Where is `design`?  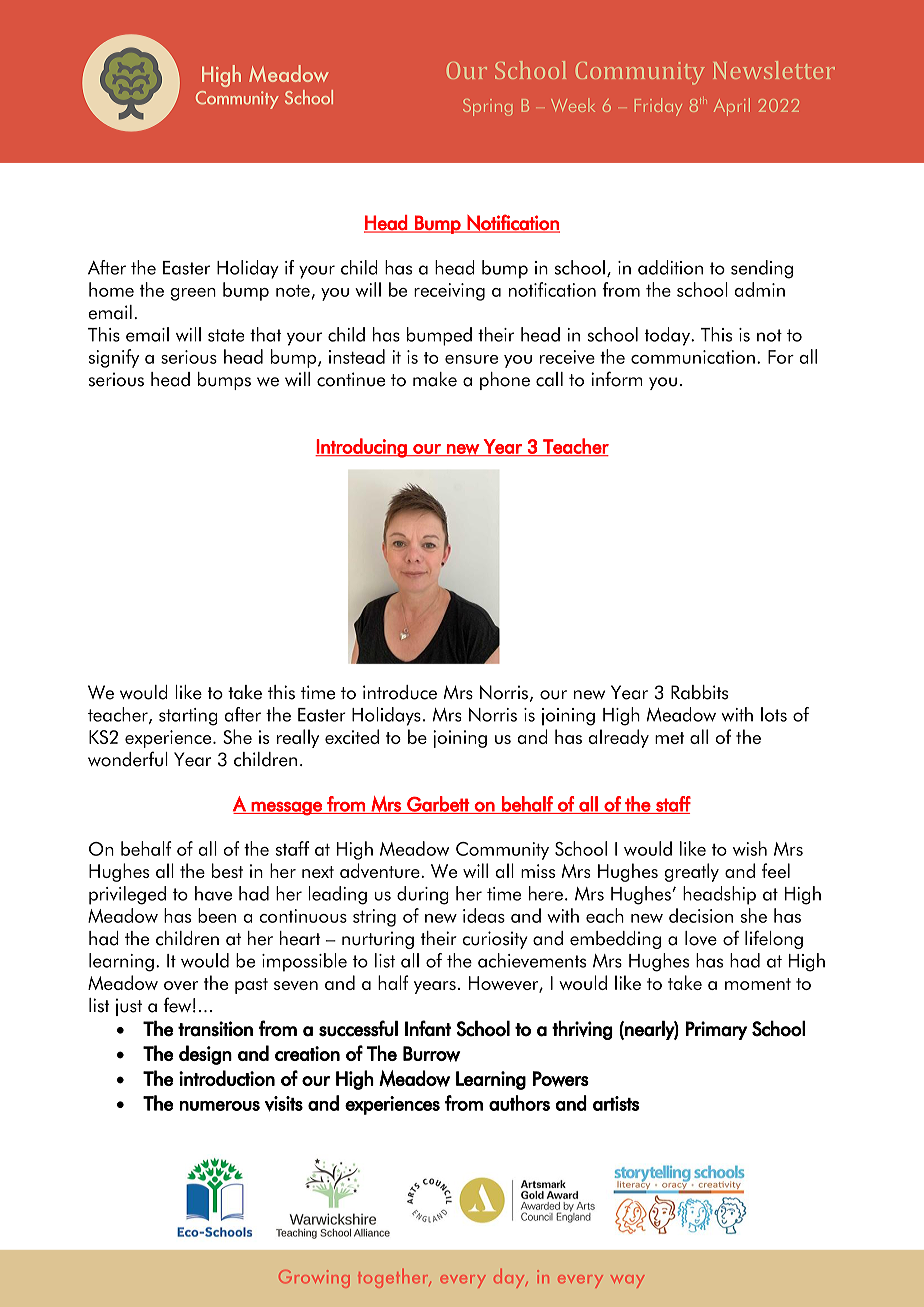
design is located at coordinates (205, 1055).
